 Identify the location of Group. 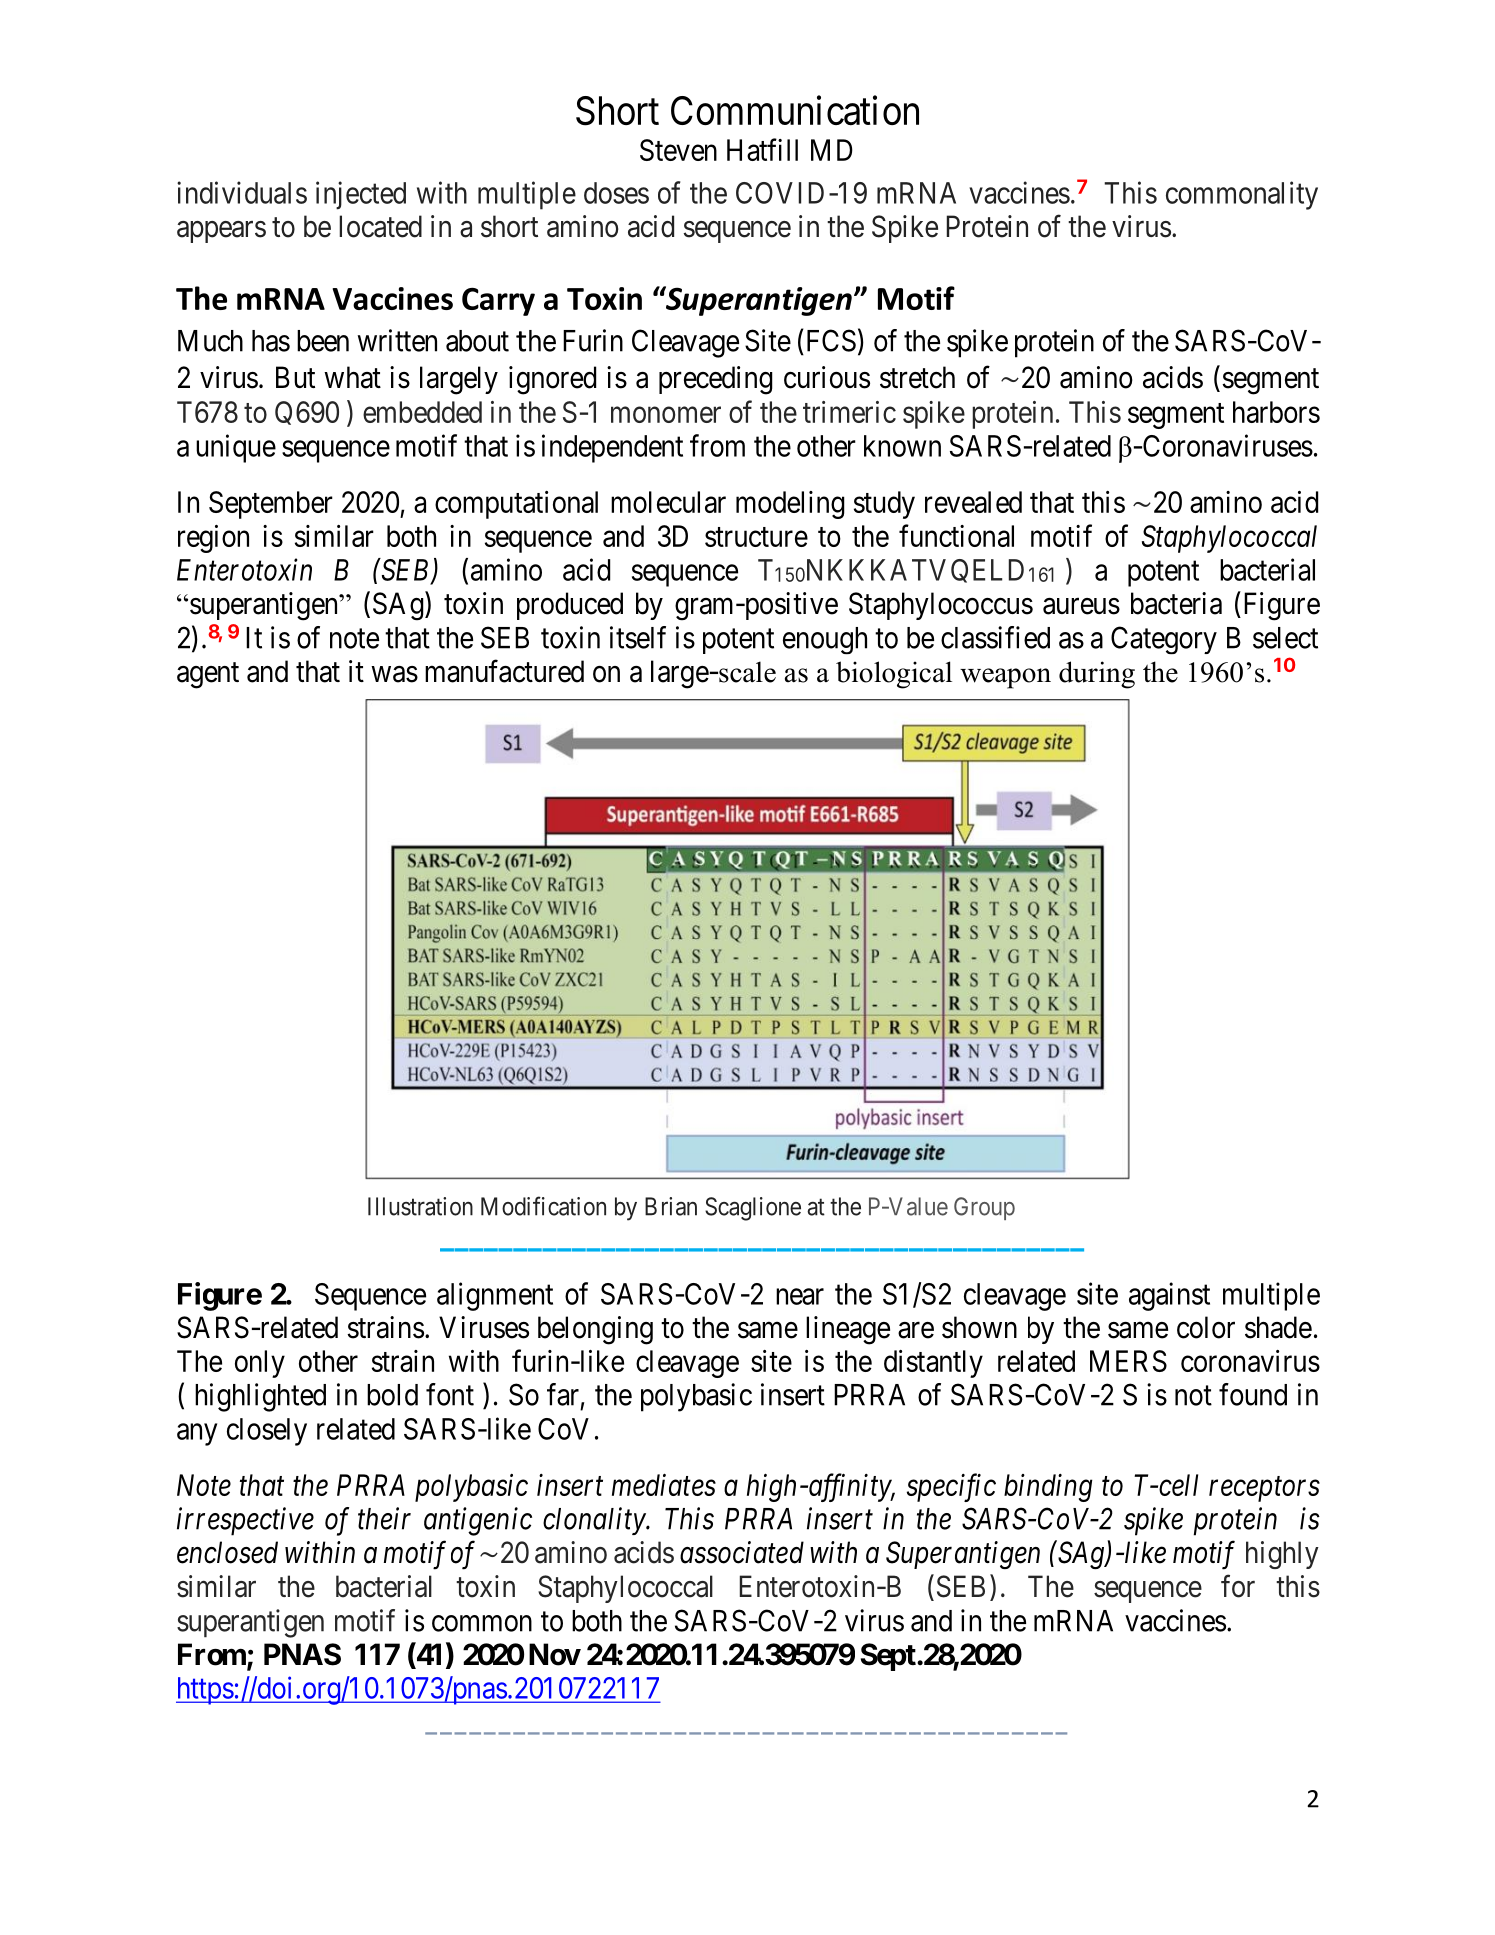
(984, 1208).
